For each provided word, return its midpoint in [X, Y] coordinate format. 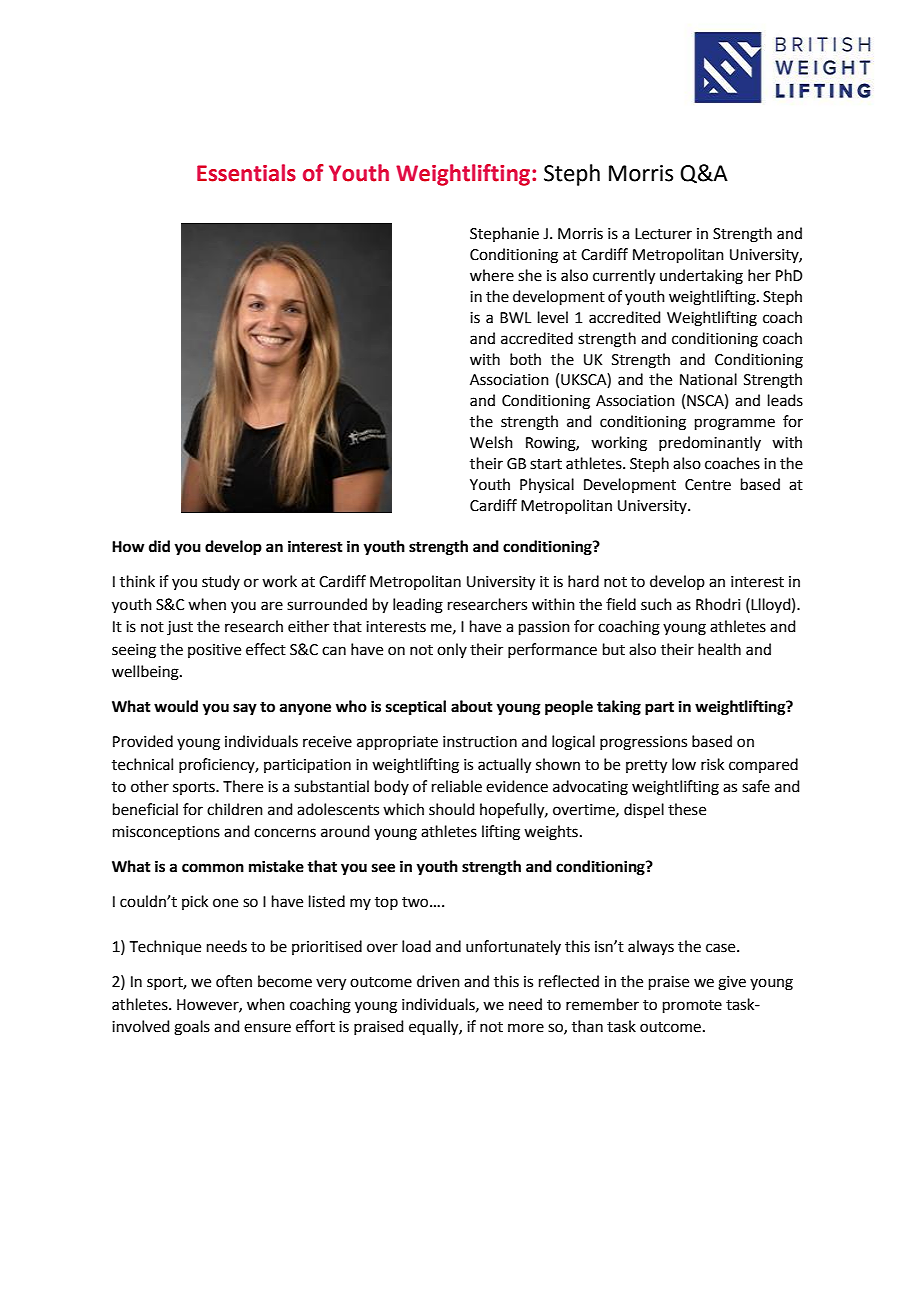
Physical [547, 485]
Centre [708, 485]
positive [214, 651]
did [159, 546]
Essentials [246, 173]
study [221, 582]
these [687, 809]
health [719, 649]
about [472, 706]
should [452, 809]
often [234, 981]
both [525, 359]
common [213, 868]
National [708, 379]
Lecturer [663, 234]
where [492, 275]
